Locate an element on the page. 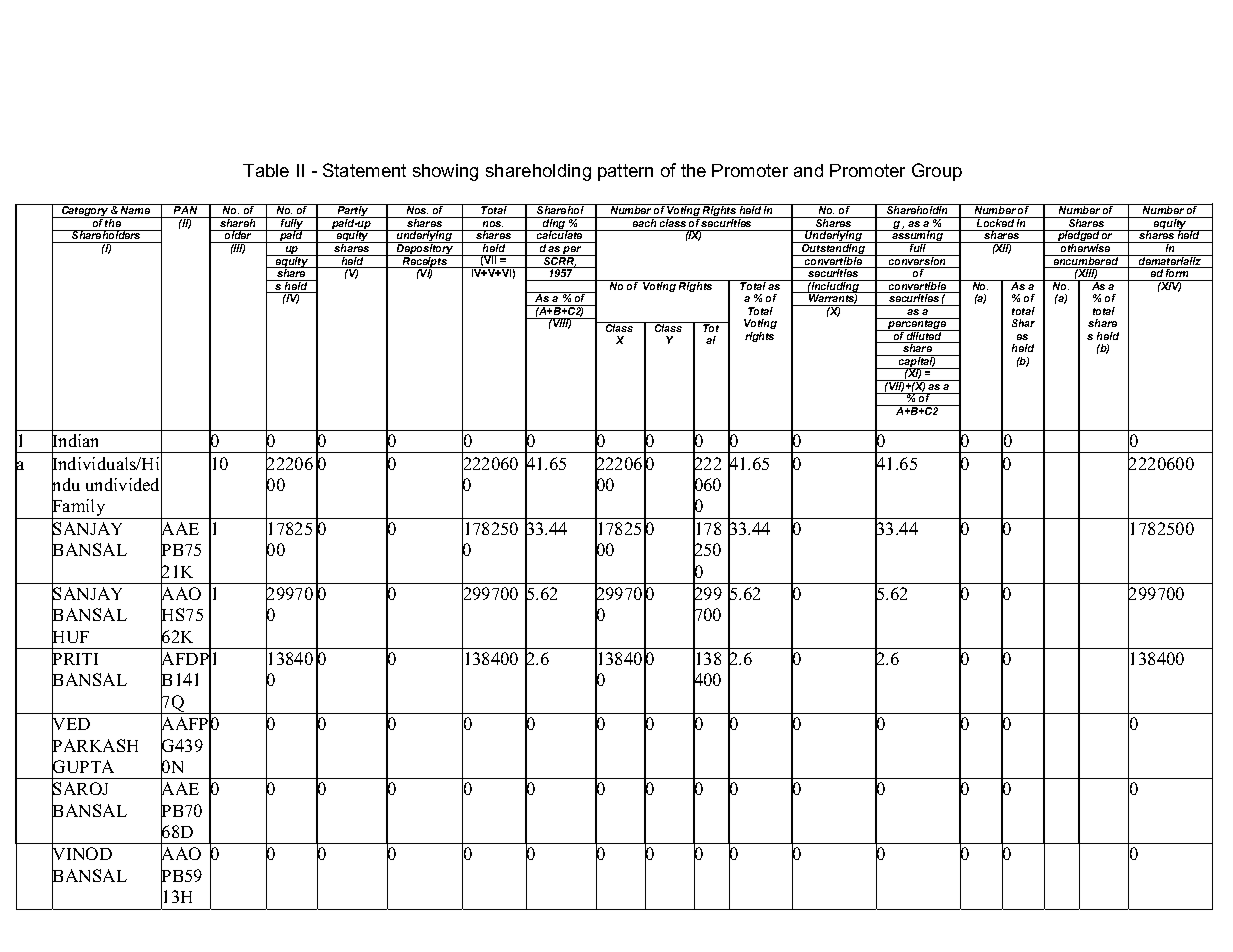 The height and width of the image is (952, 1233). ndu is located at coordinates (66, 485).
